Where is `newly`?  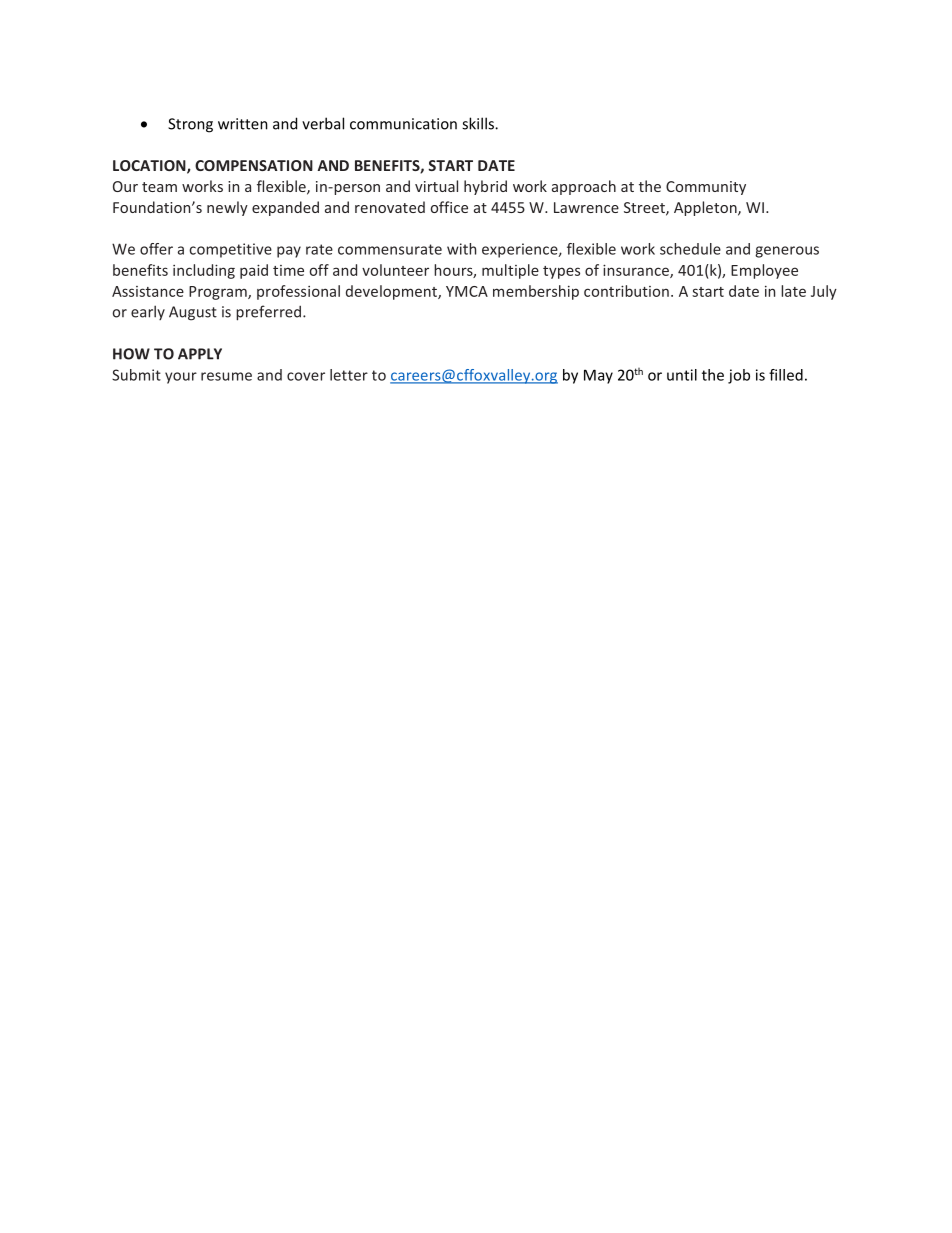
newly is located at coordinates (227, 208).
